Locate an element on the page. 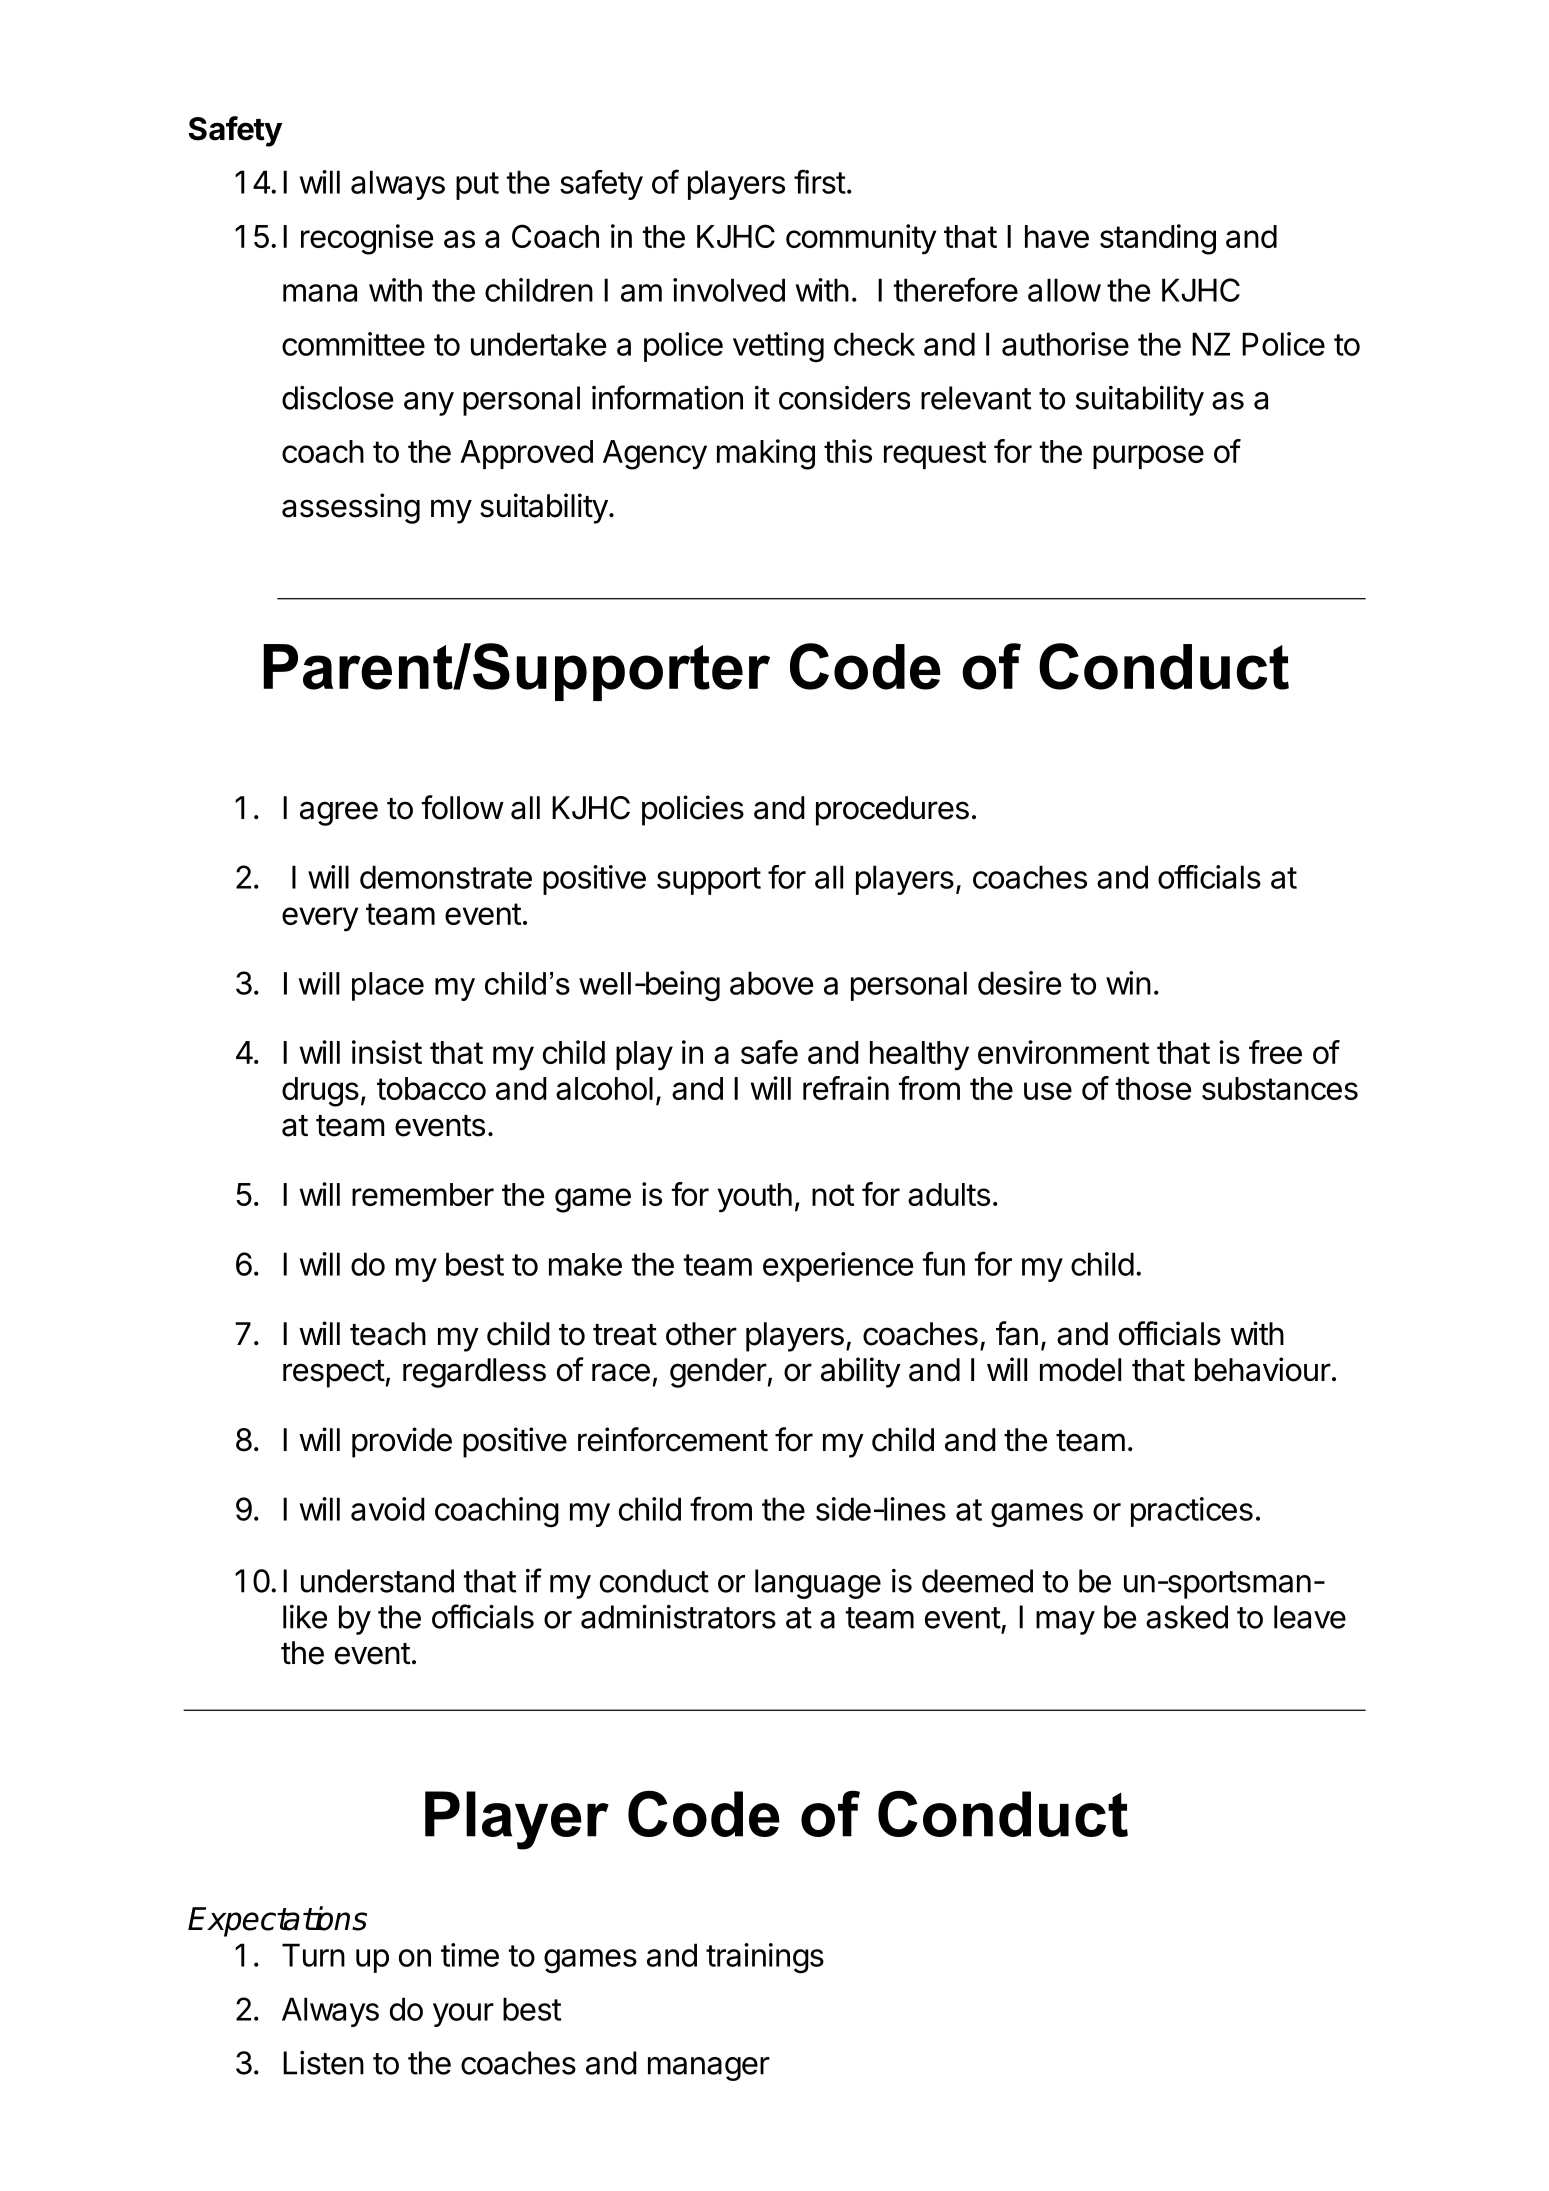  community is located at coordinates (861, 239).
